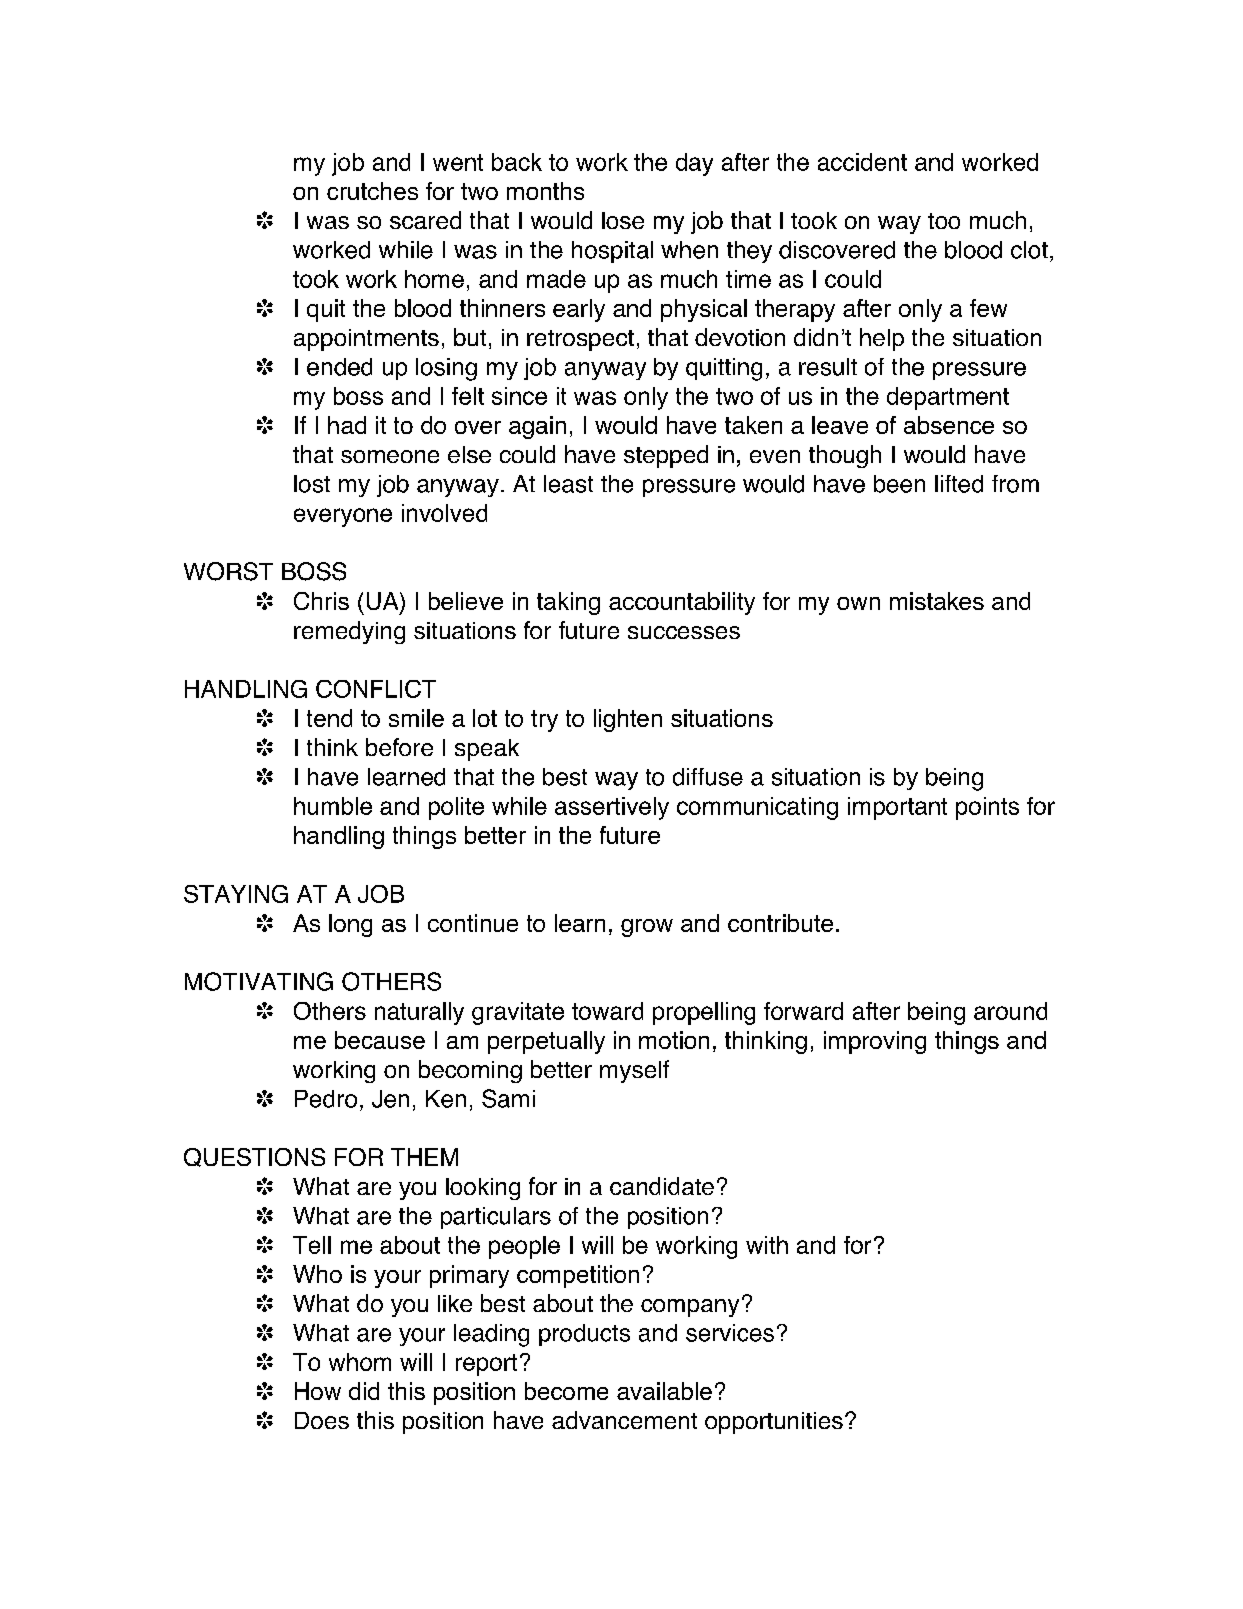 This screenshot has width=1243, height=1609. Describe the element at coordinates (372, 191) in the screenshot. I see `crutches` at that location.
